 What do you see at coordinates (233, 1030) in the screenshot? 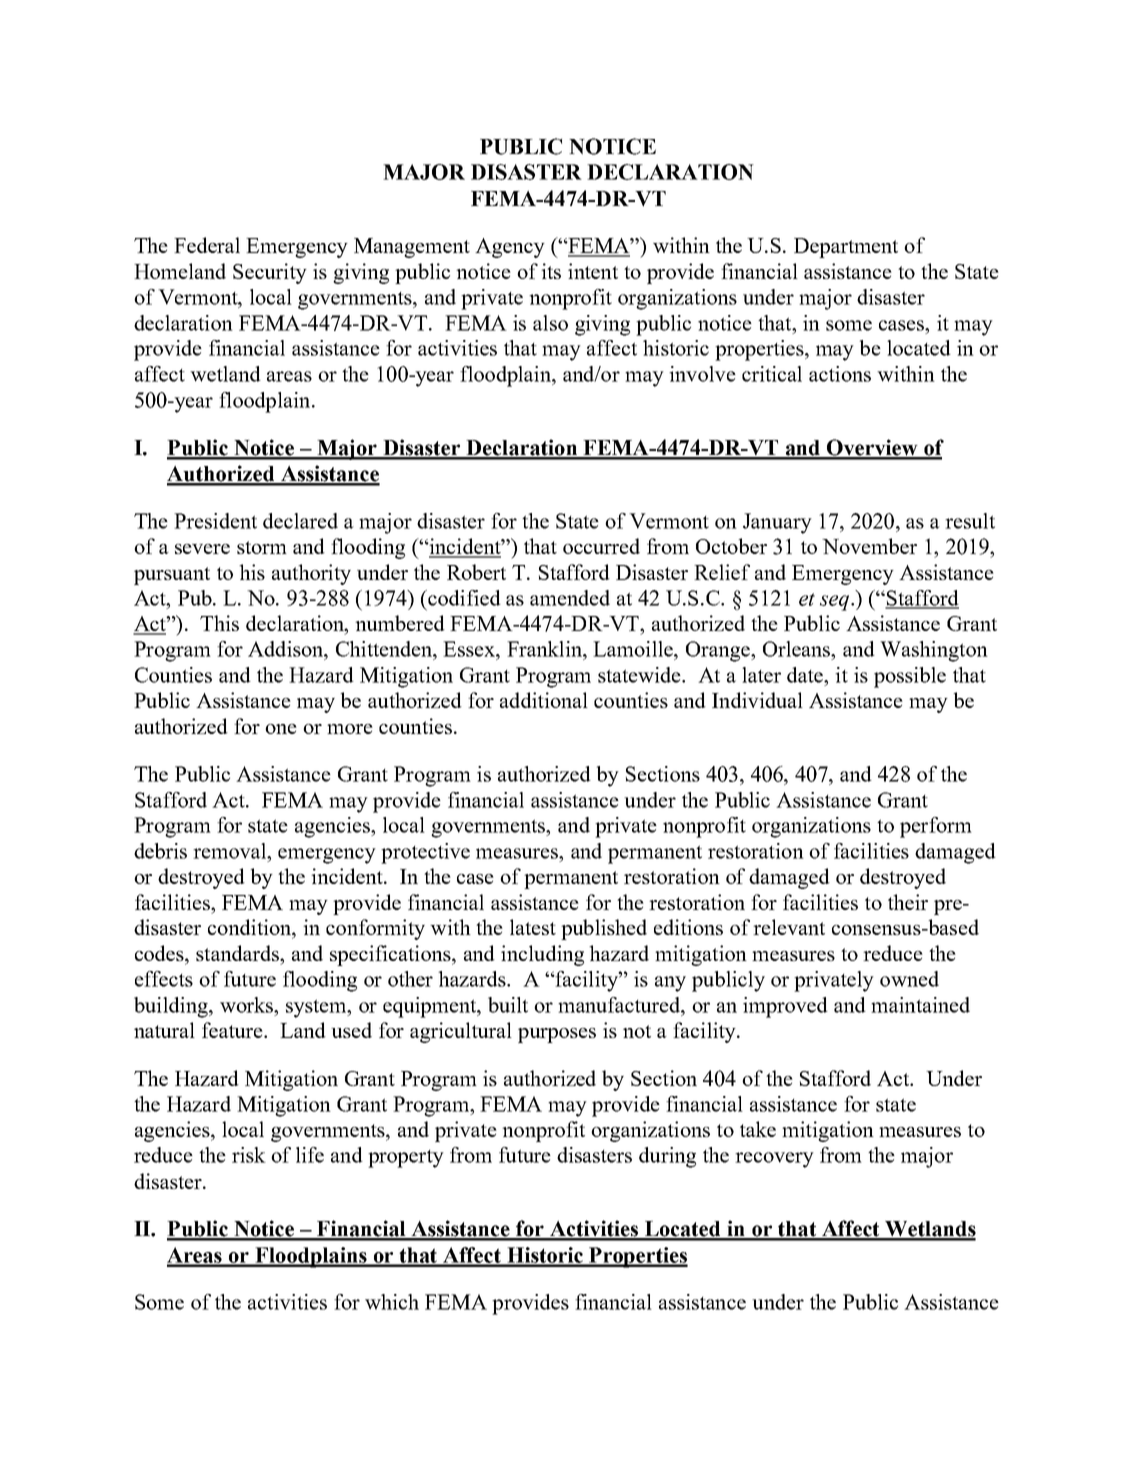
I see `feature` at bounding box center [233, 1030].
